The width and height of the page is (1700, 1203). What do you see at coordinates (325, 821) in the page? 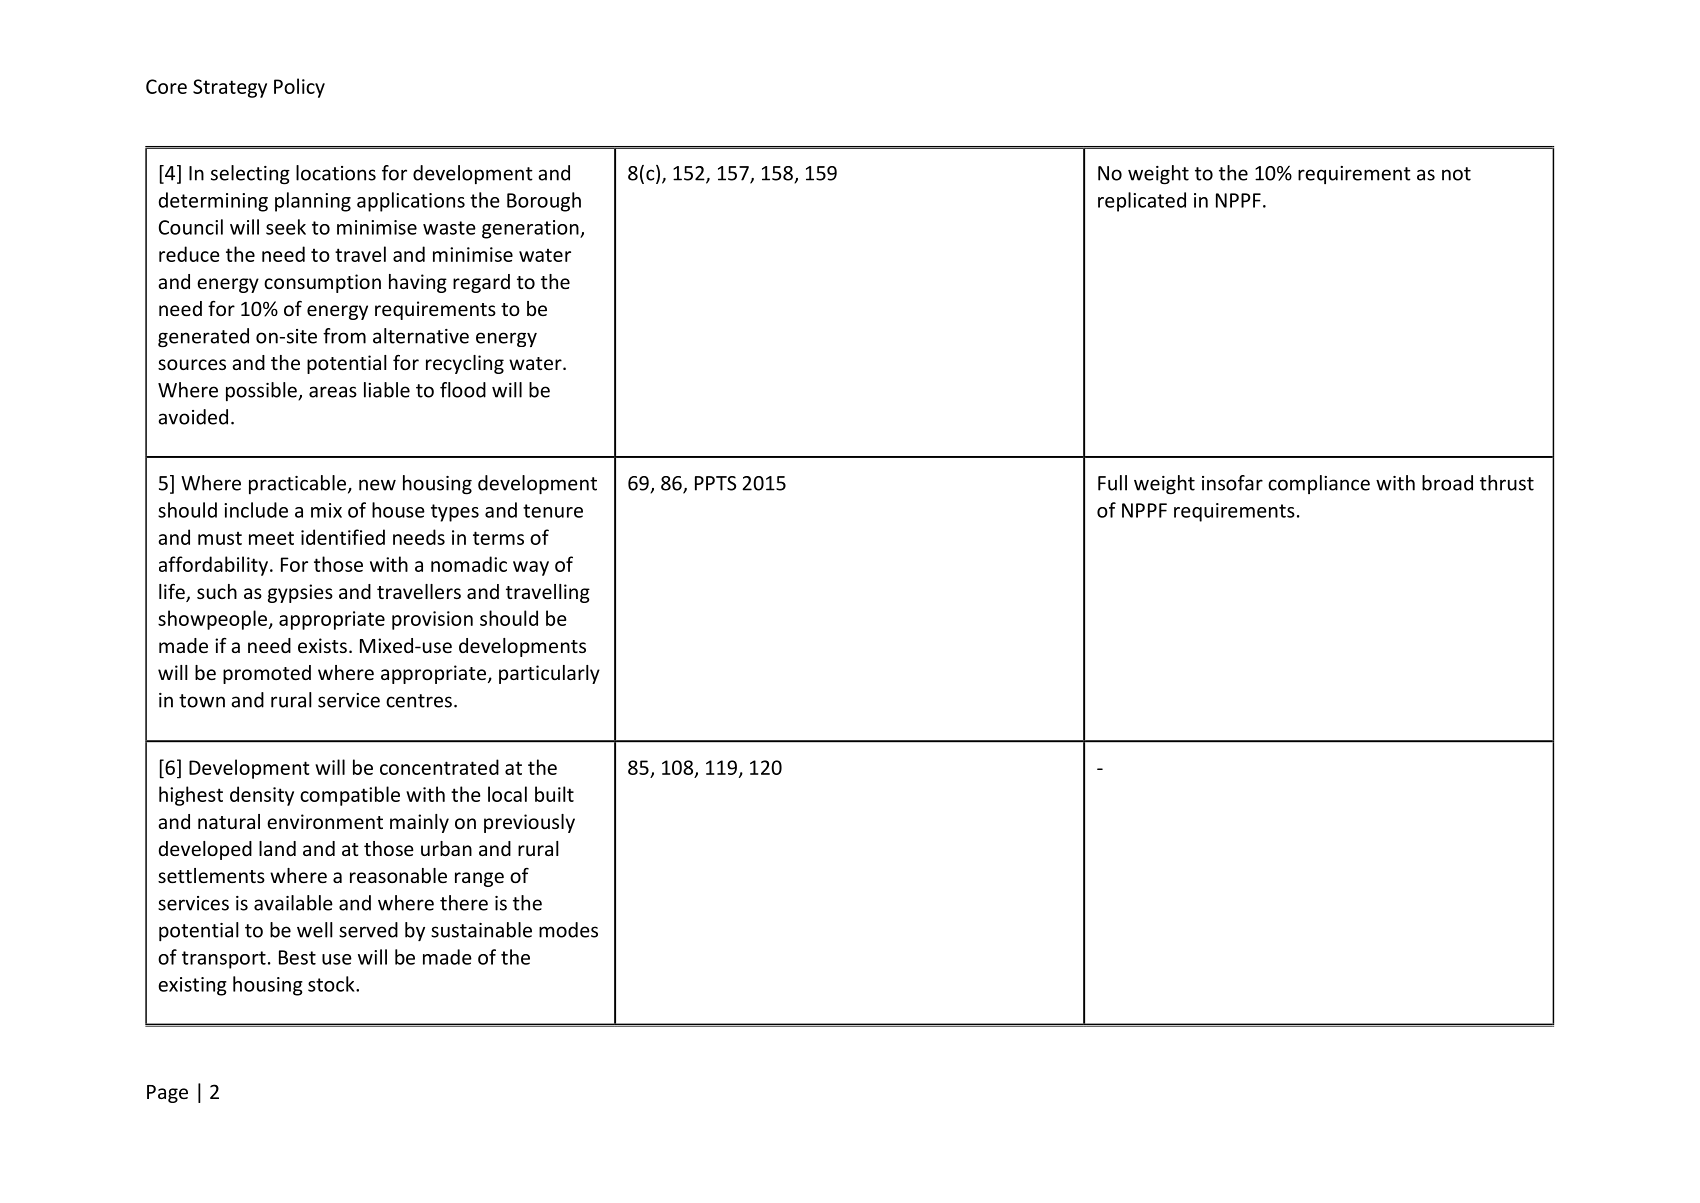
I see `environment` at bounding box center [325, 821].
